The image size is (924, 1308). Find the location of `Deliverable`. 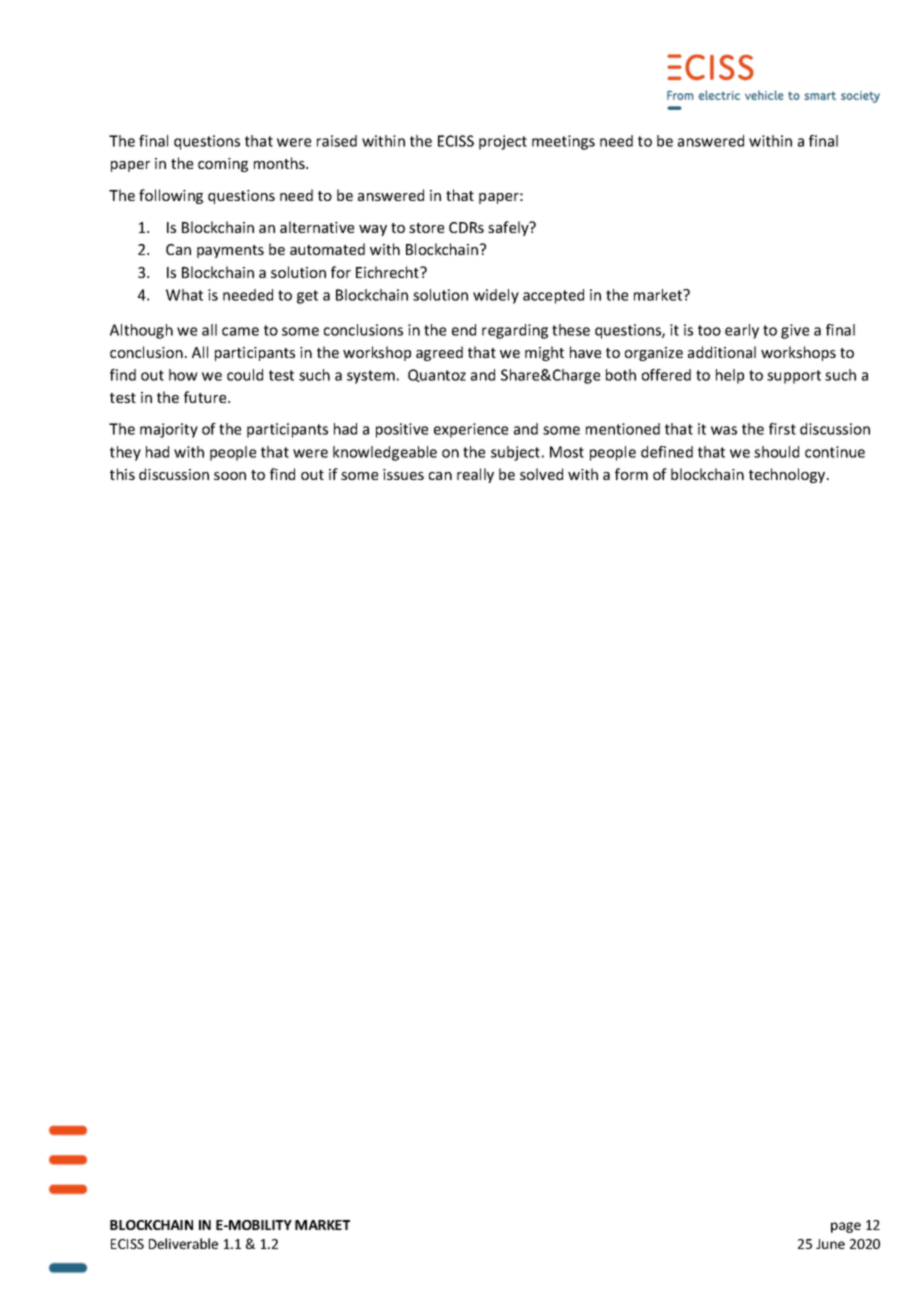

Deliverable is located at coordinates (183, 1243).
